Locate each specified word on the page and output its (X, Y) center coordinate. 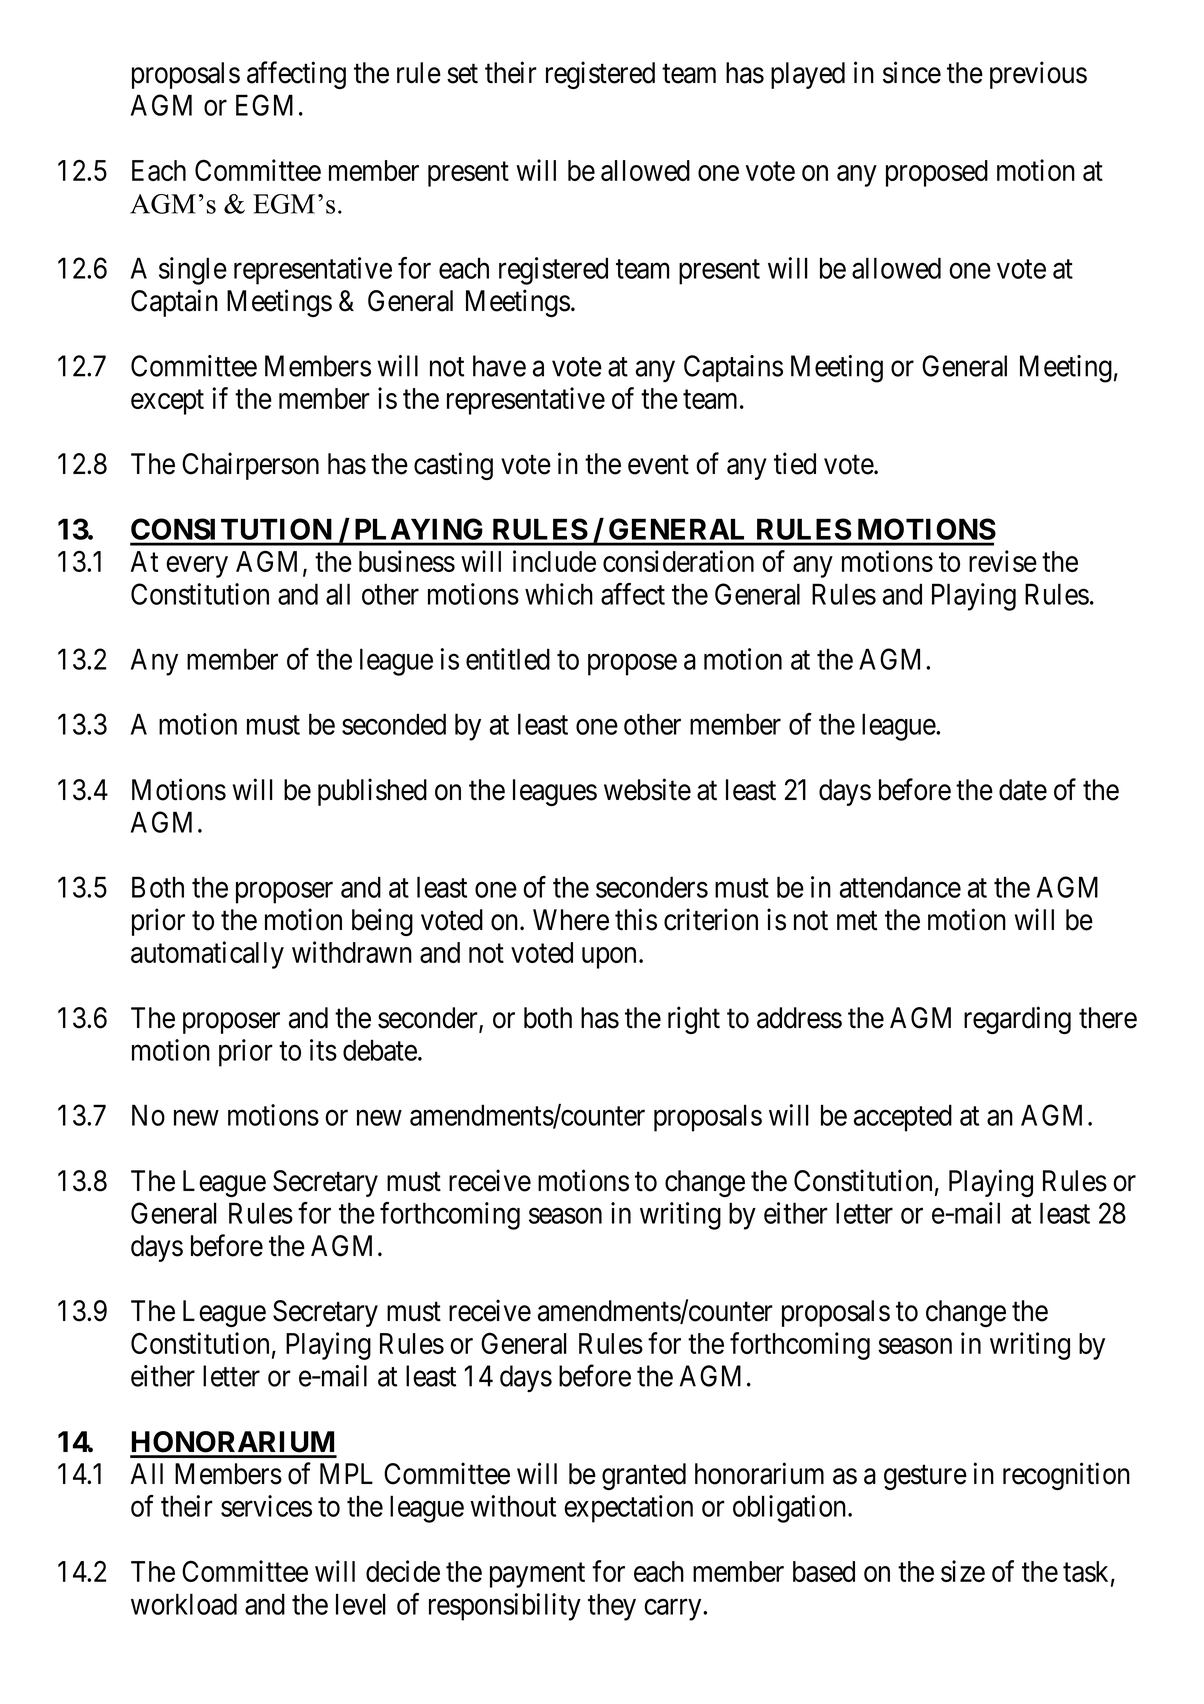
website (647, 789)
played (808, 75)
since (912, 72)
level (361, 1604)
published (372, 792)
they (612, 1607)
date (1023, 790)
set (462, 74)
